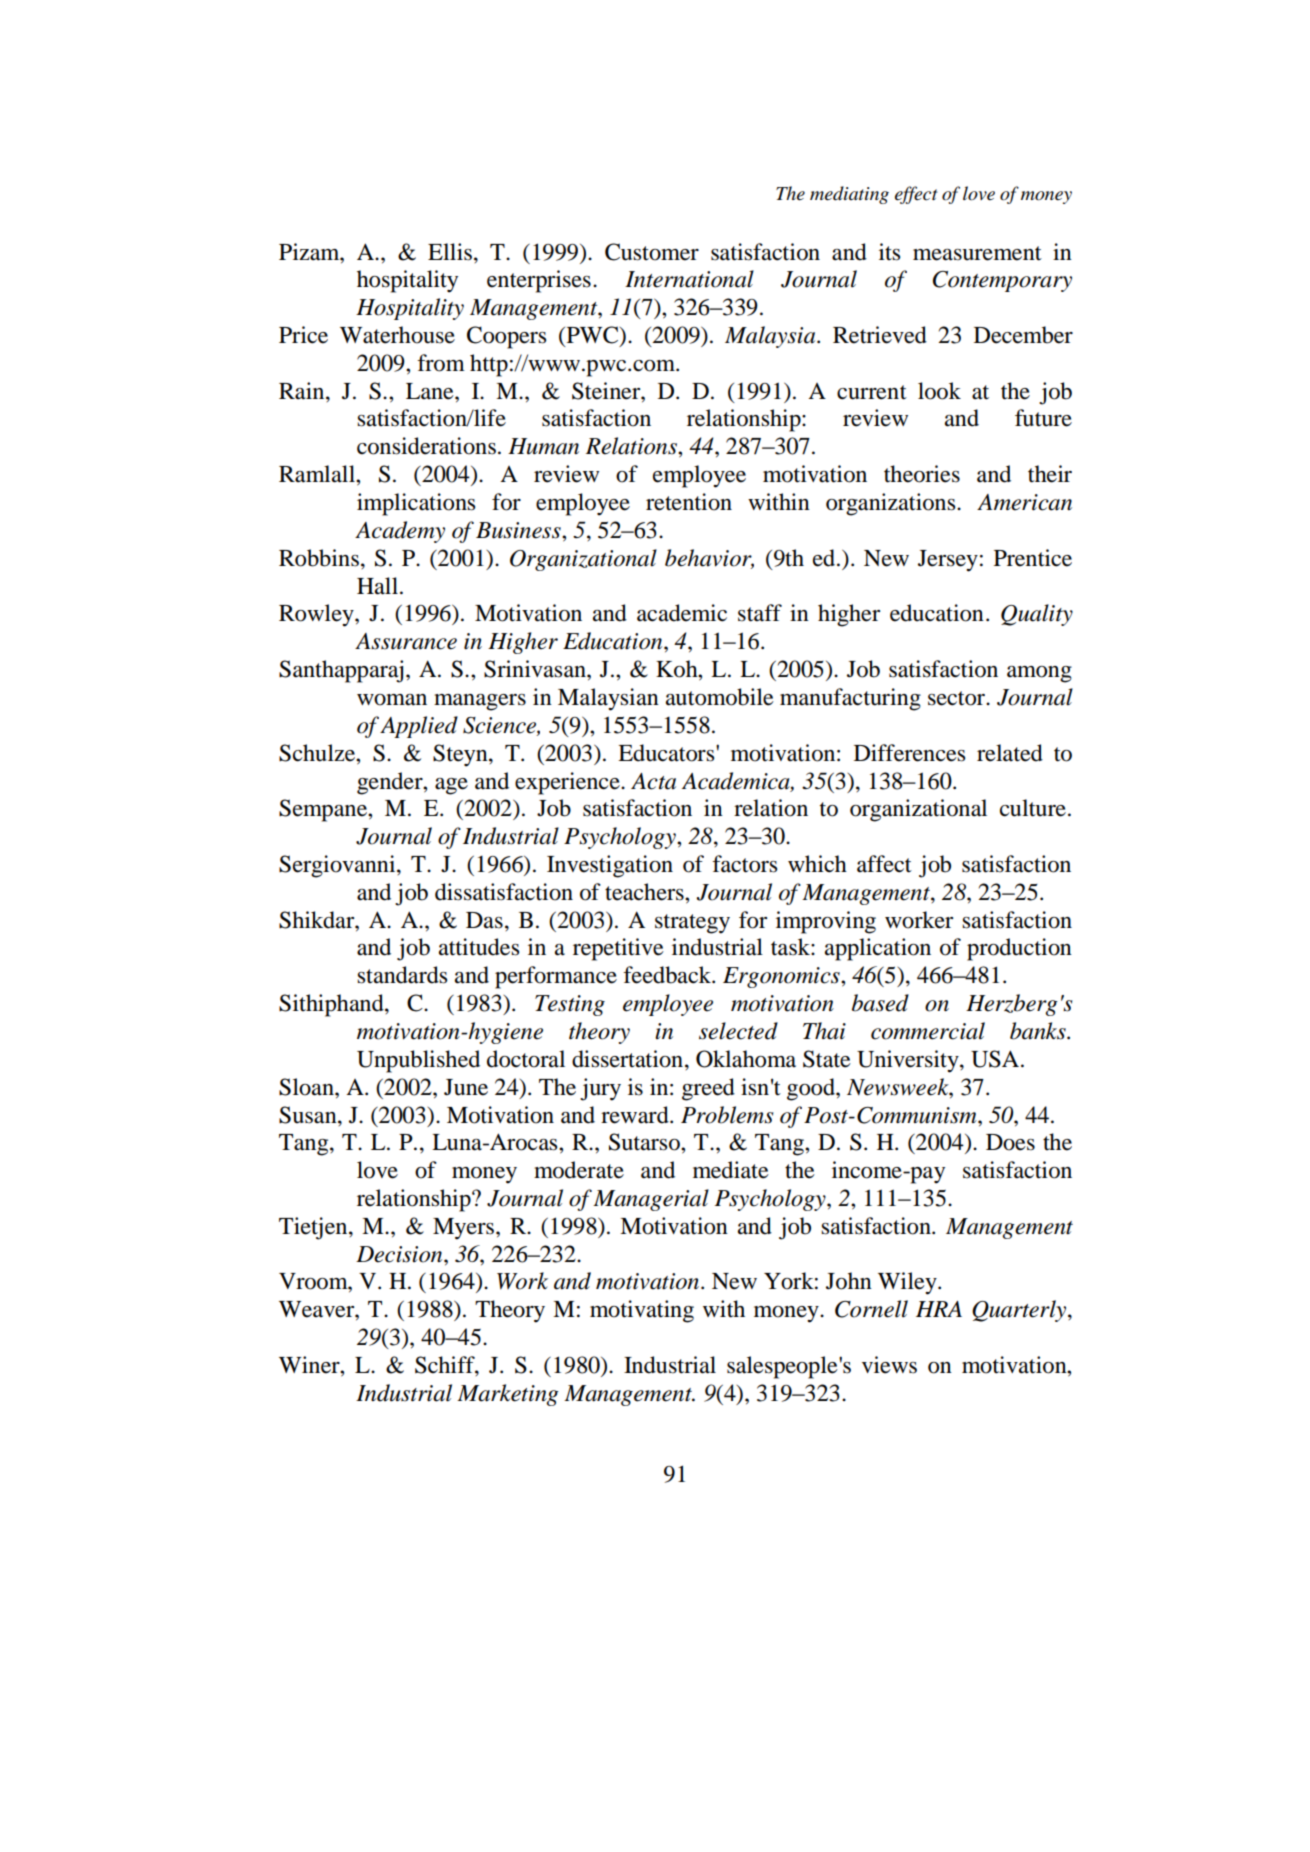 The height and width of the screenshot is (1852, 1310). Describe the element at coordinates (418, 1061) in the screenshot. I see `Unpublished` at that location.
